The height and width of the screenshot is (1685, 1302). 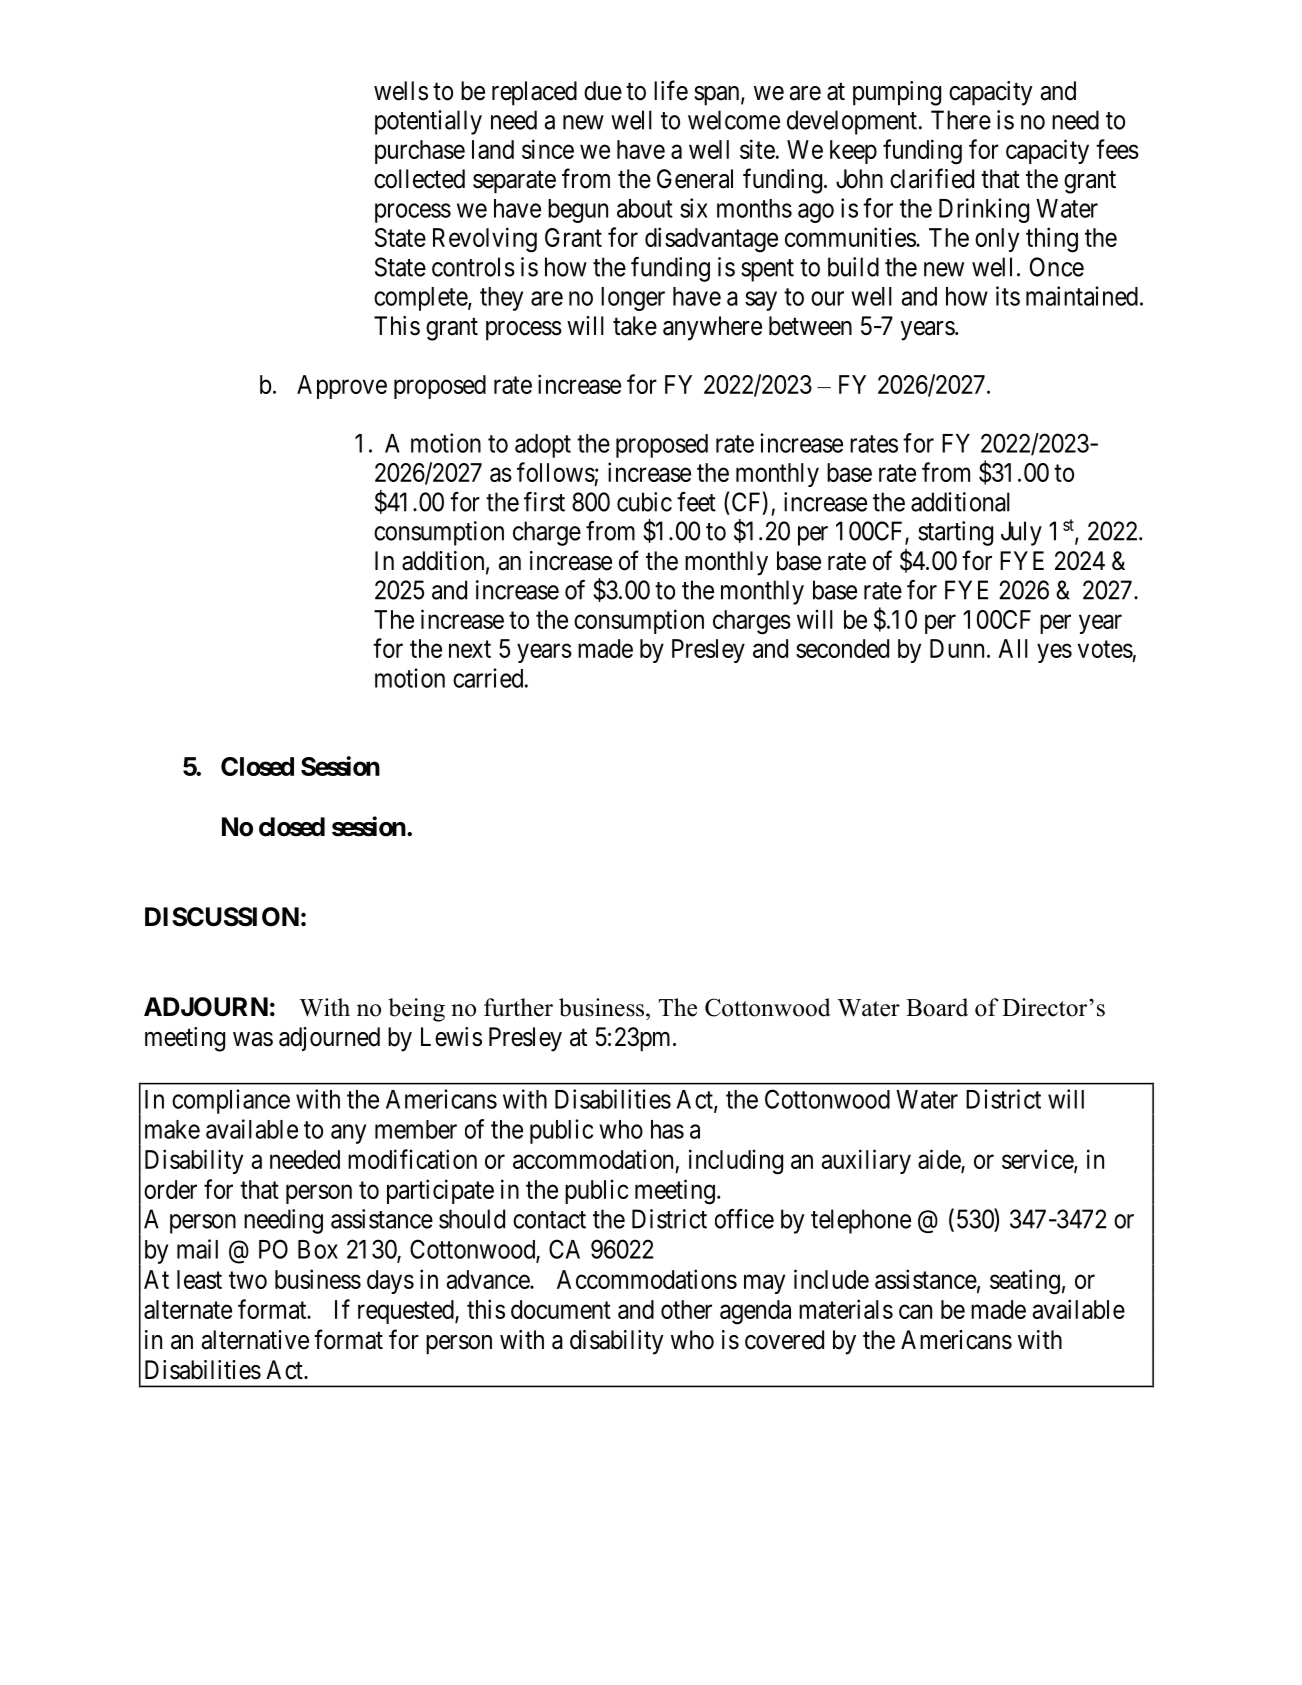 What do you see at coordinates (842, 648) in the screenshot?
I see `seconded` at bounding box center [842, 648].
